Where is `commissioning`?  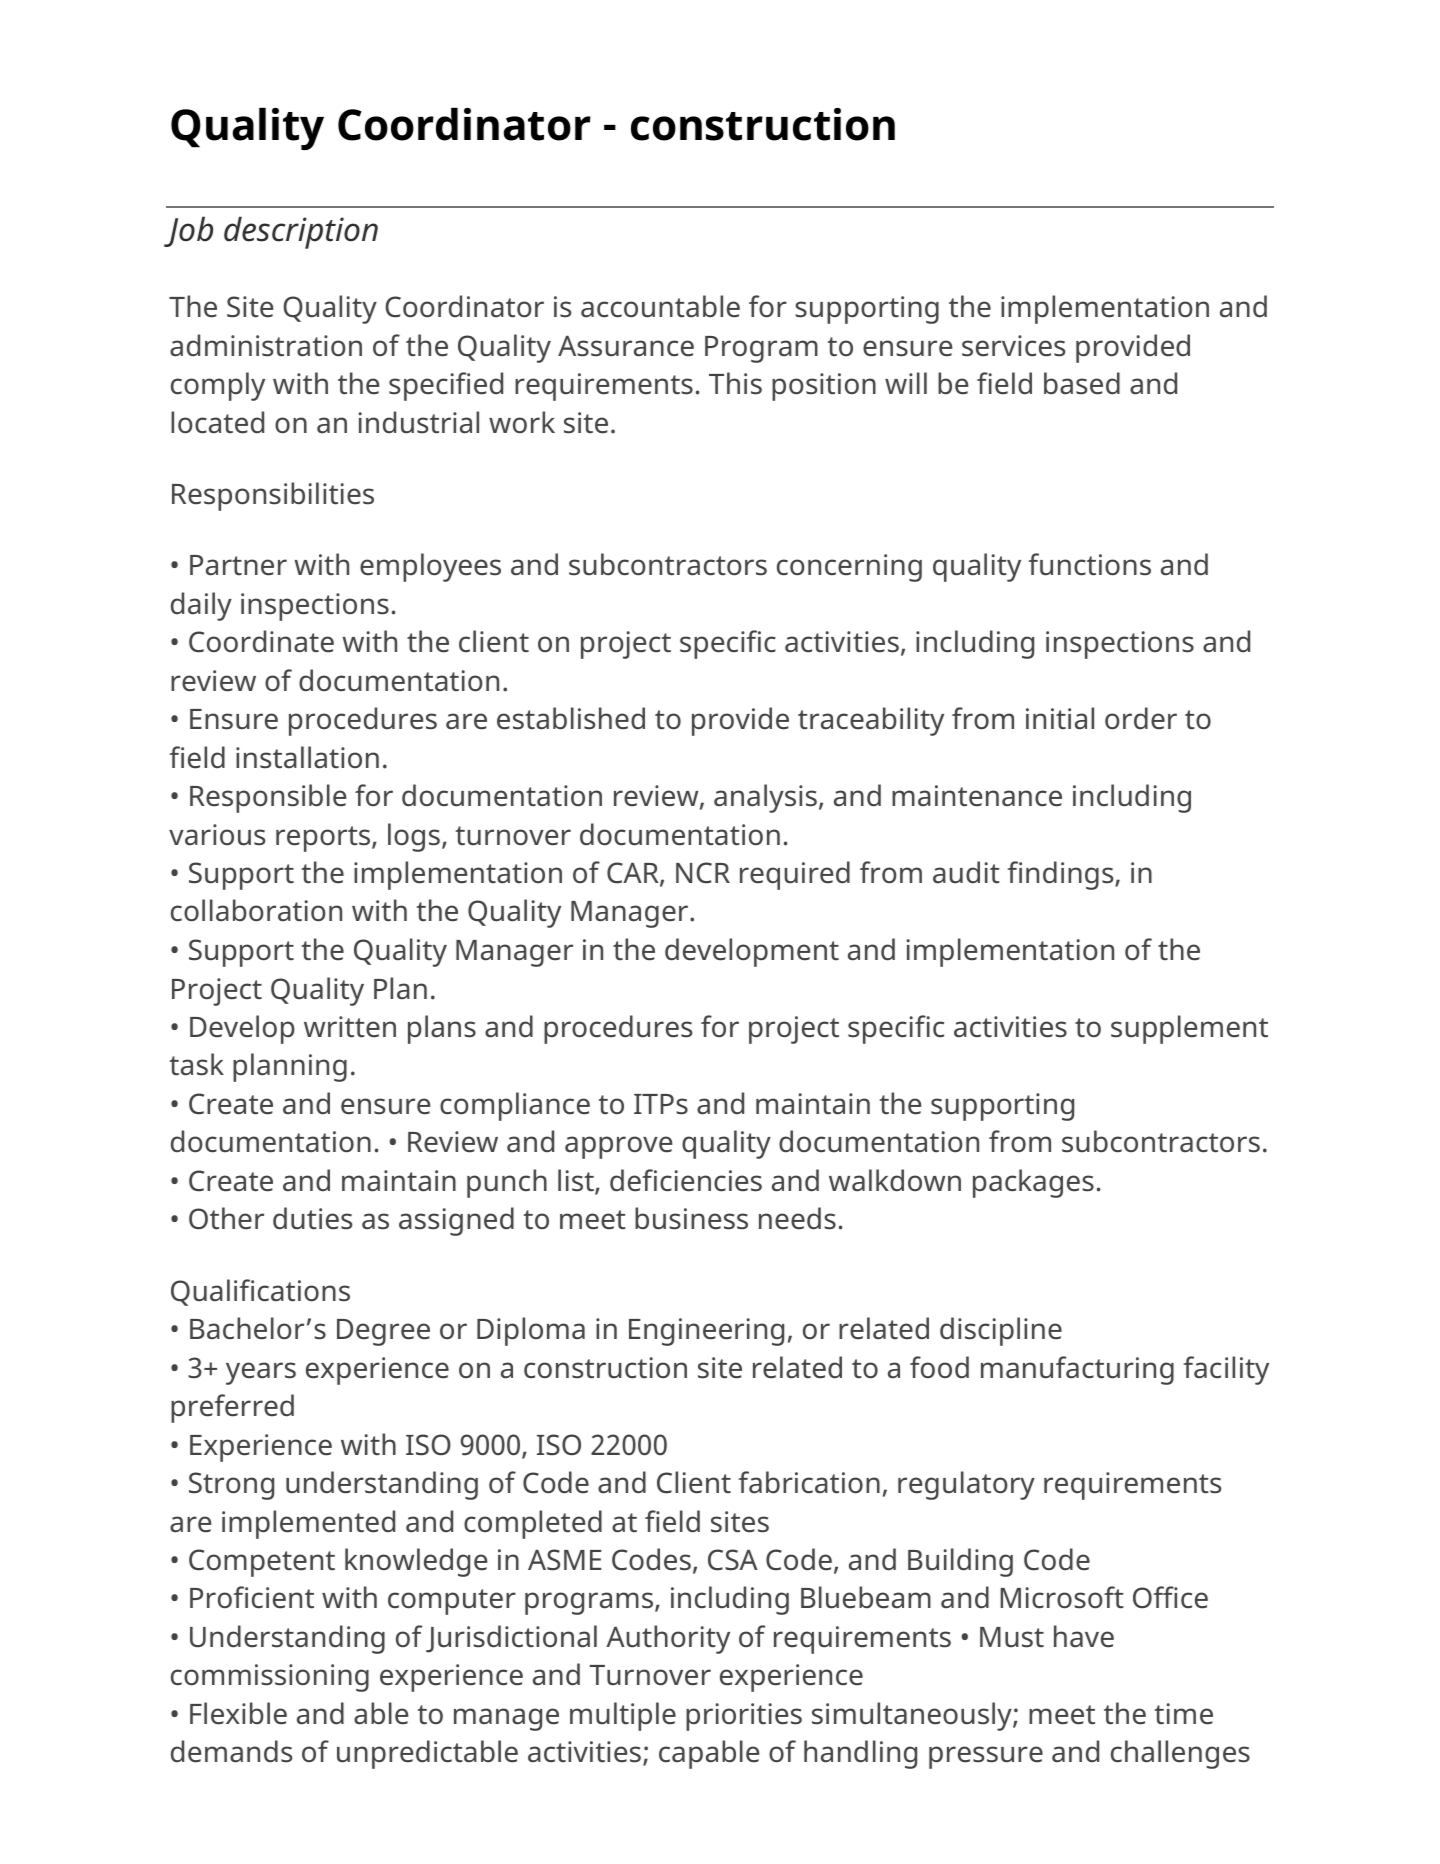 commissioning is located at coordinates (270, 1678).
